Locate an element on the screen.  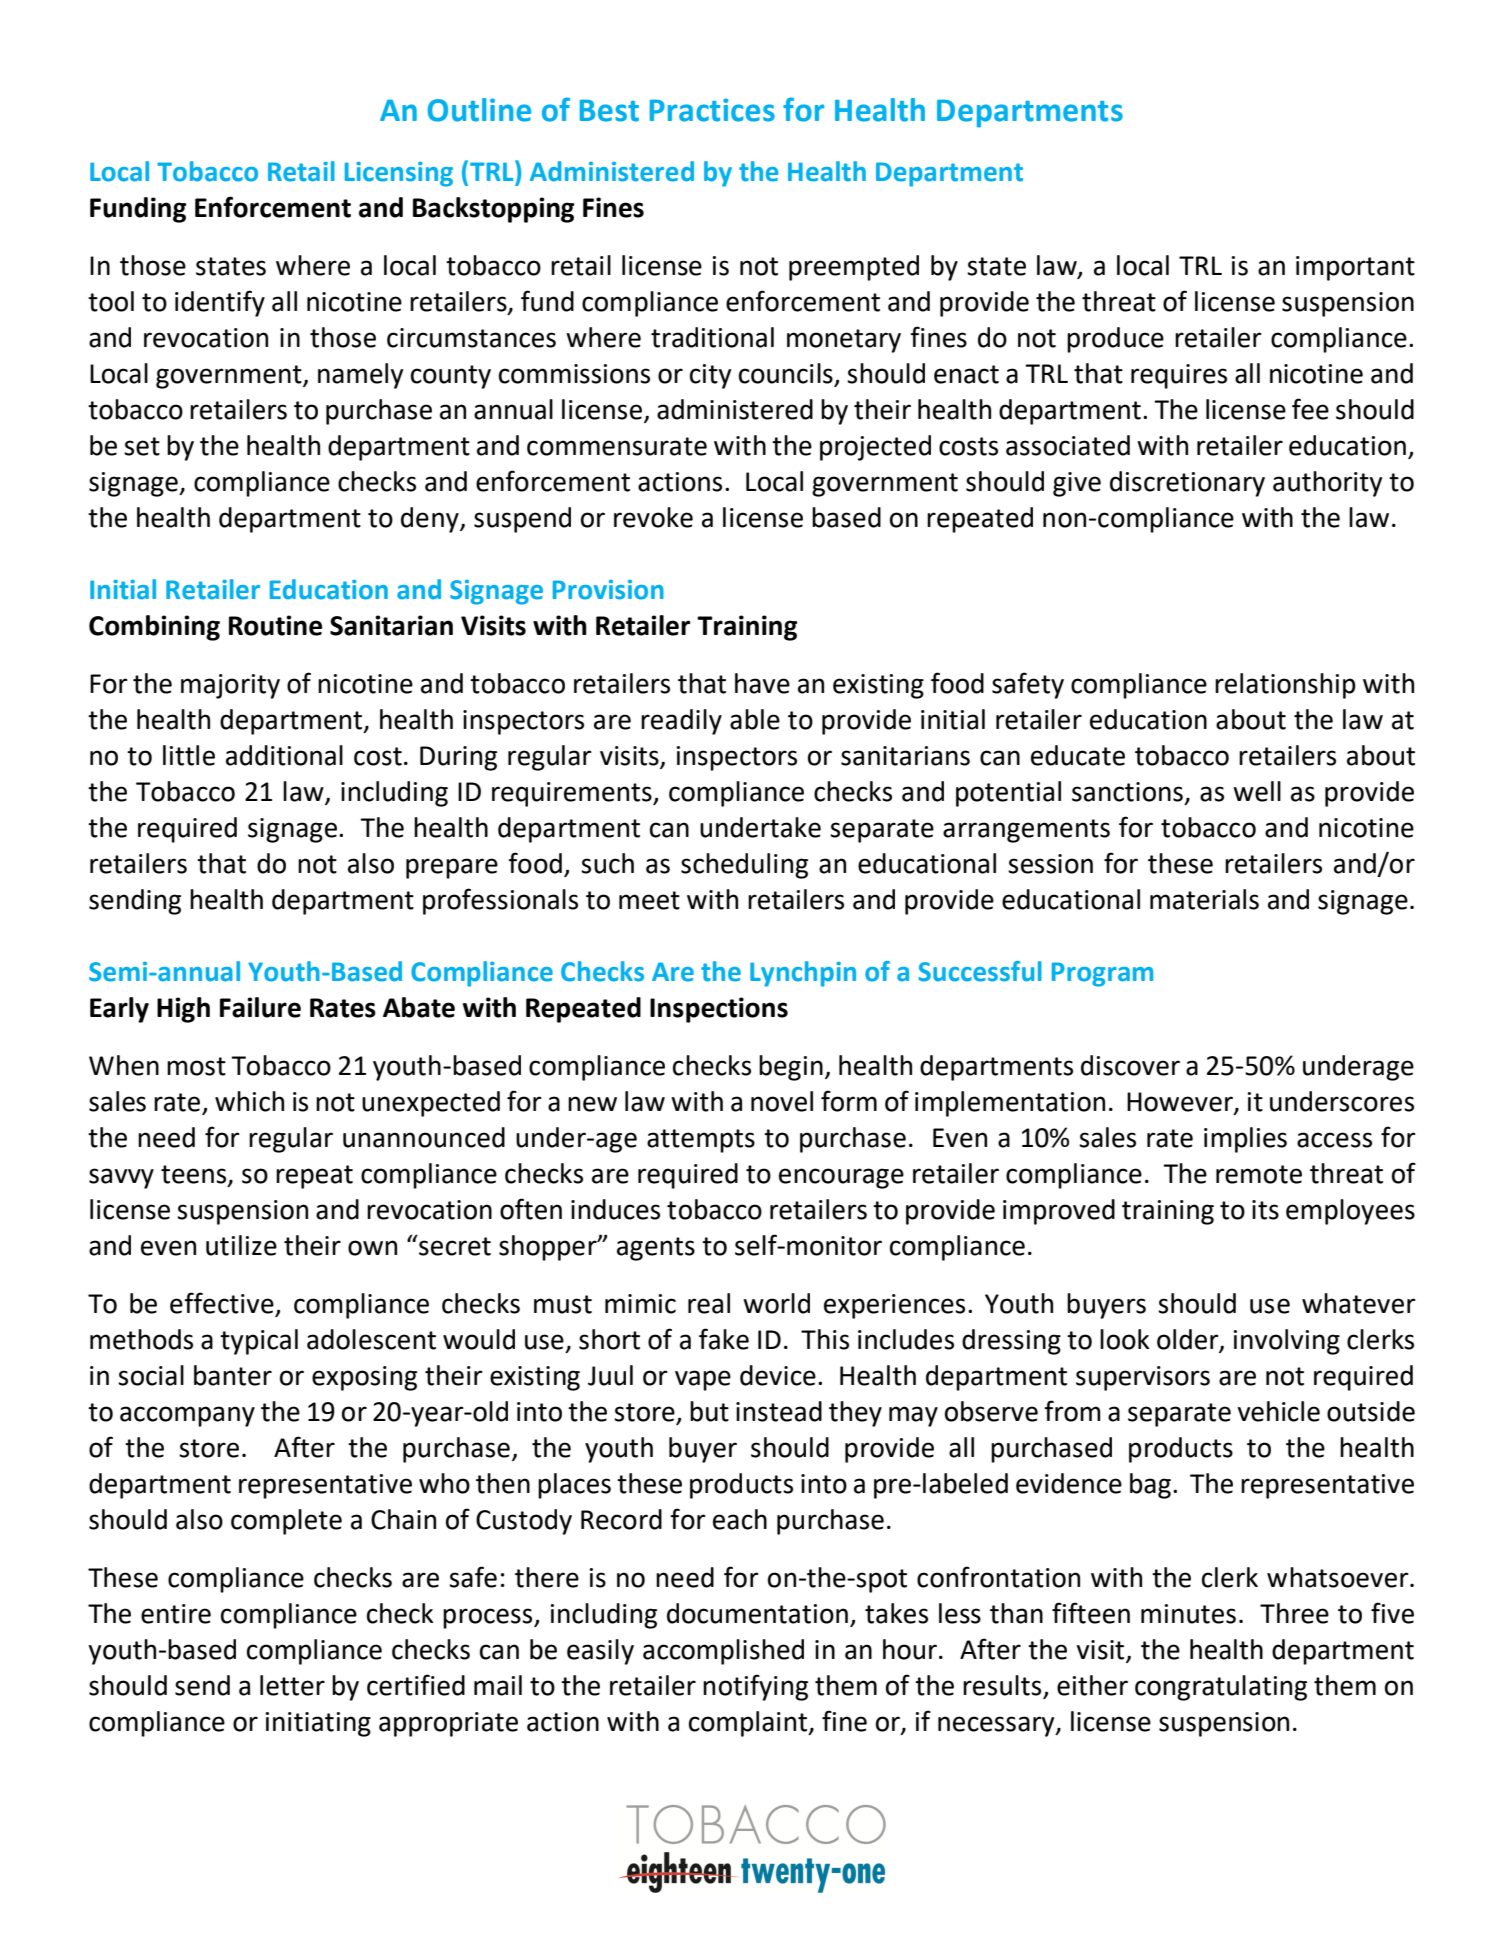
important is located at coordinates (1355, 268).
